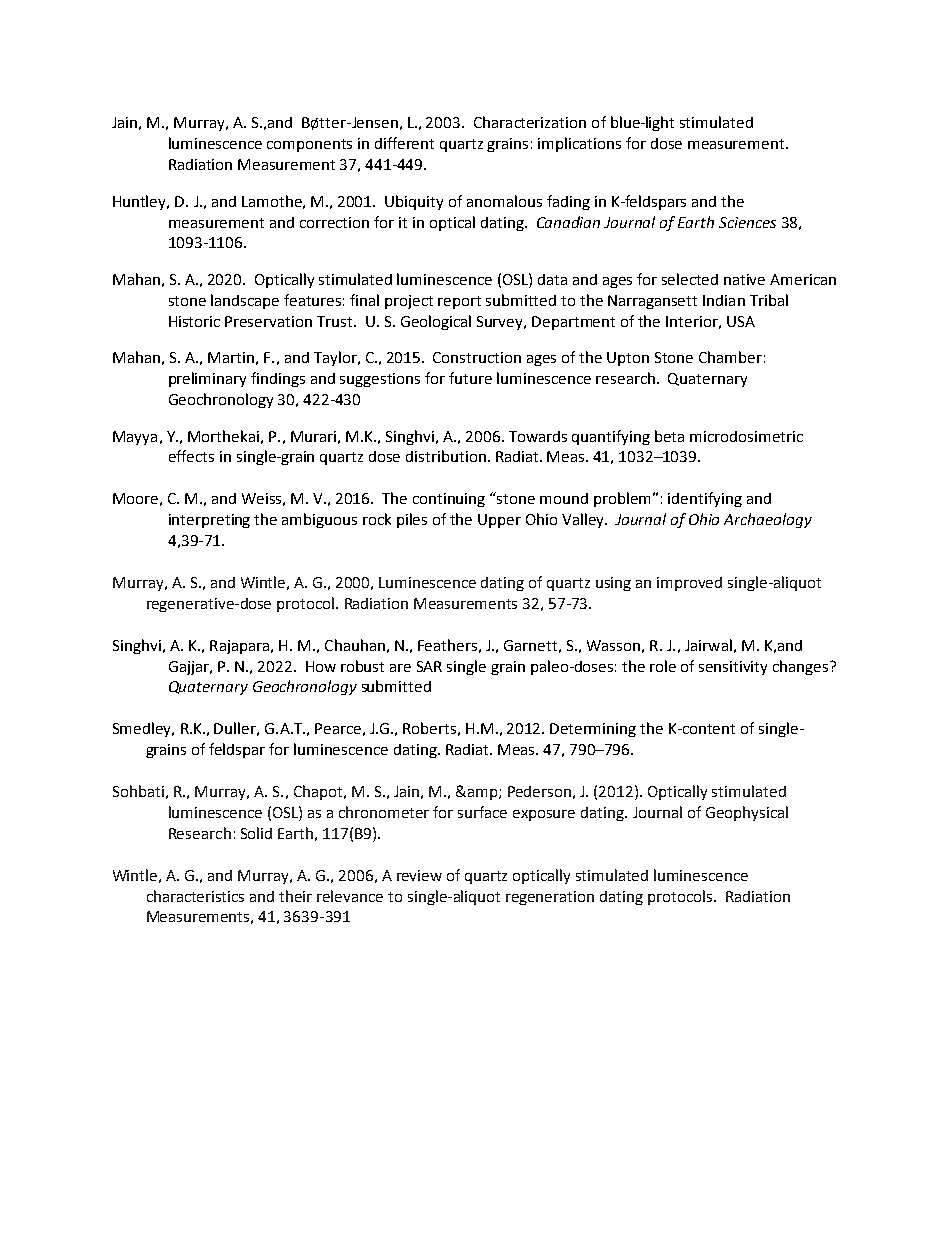 Image resolution: width=952 pixels, height=1233 pixels. Describe the element at coordinates (705, 499) in the screenshot. I see `identifying` at that location.
